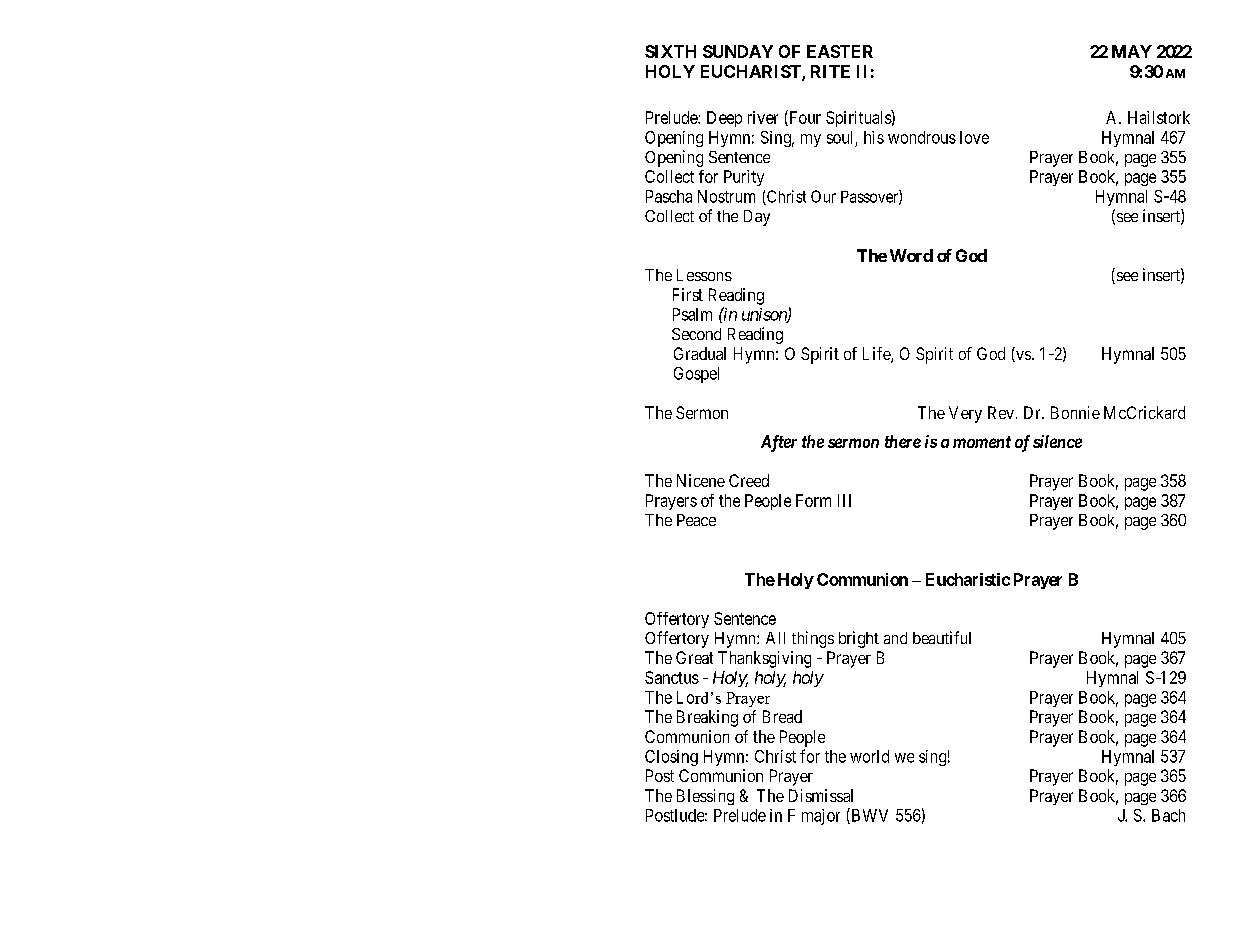 The height and width of the screenshot is (952, 1233). Describe the element at coordinates (821, 795) in the screenshot. I see `Dismissal` at that location.
